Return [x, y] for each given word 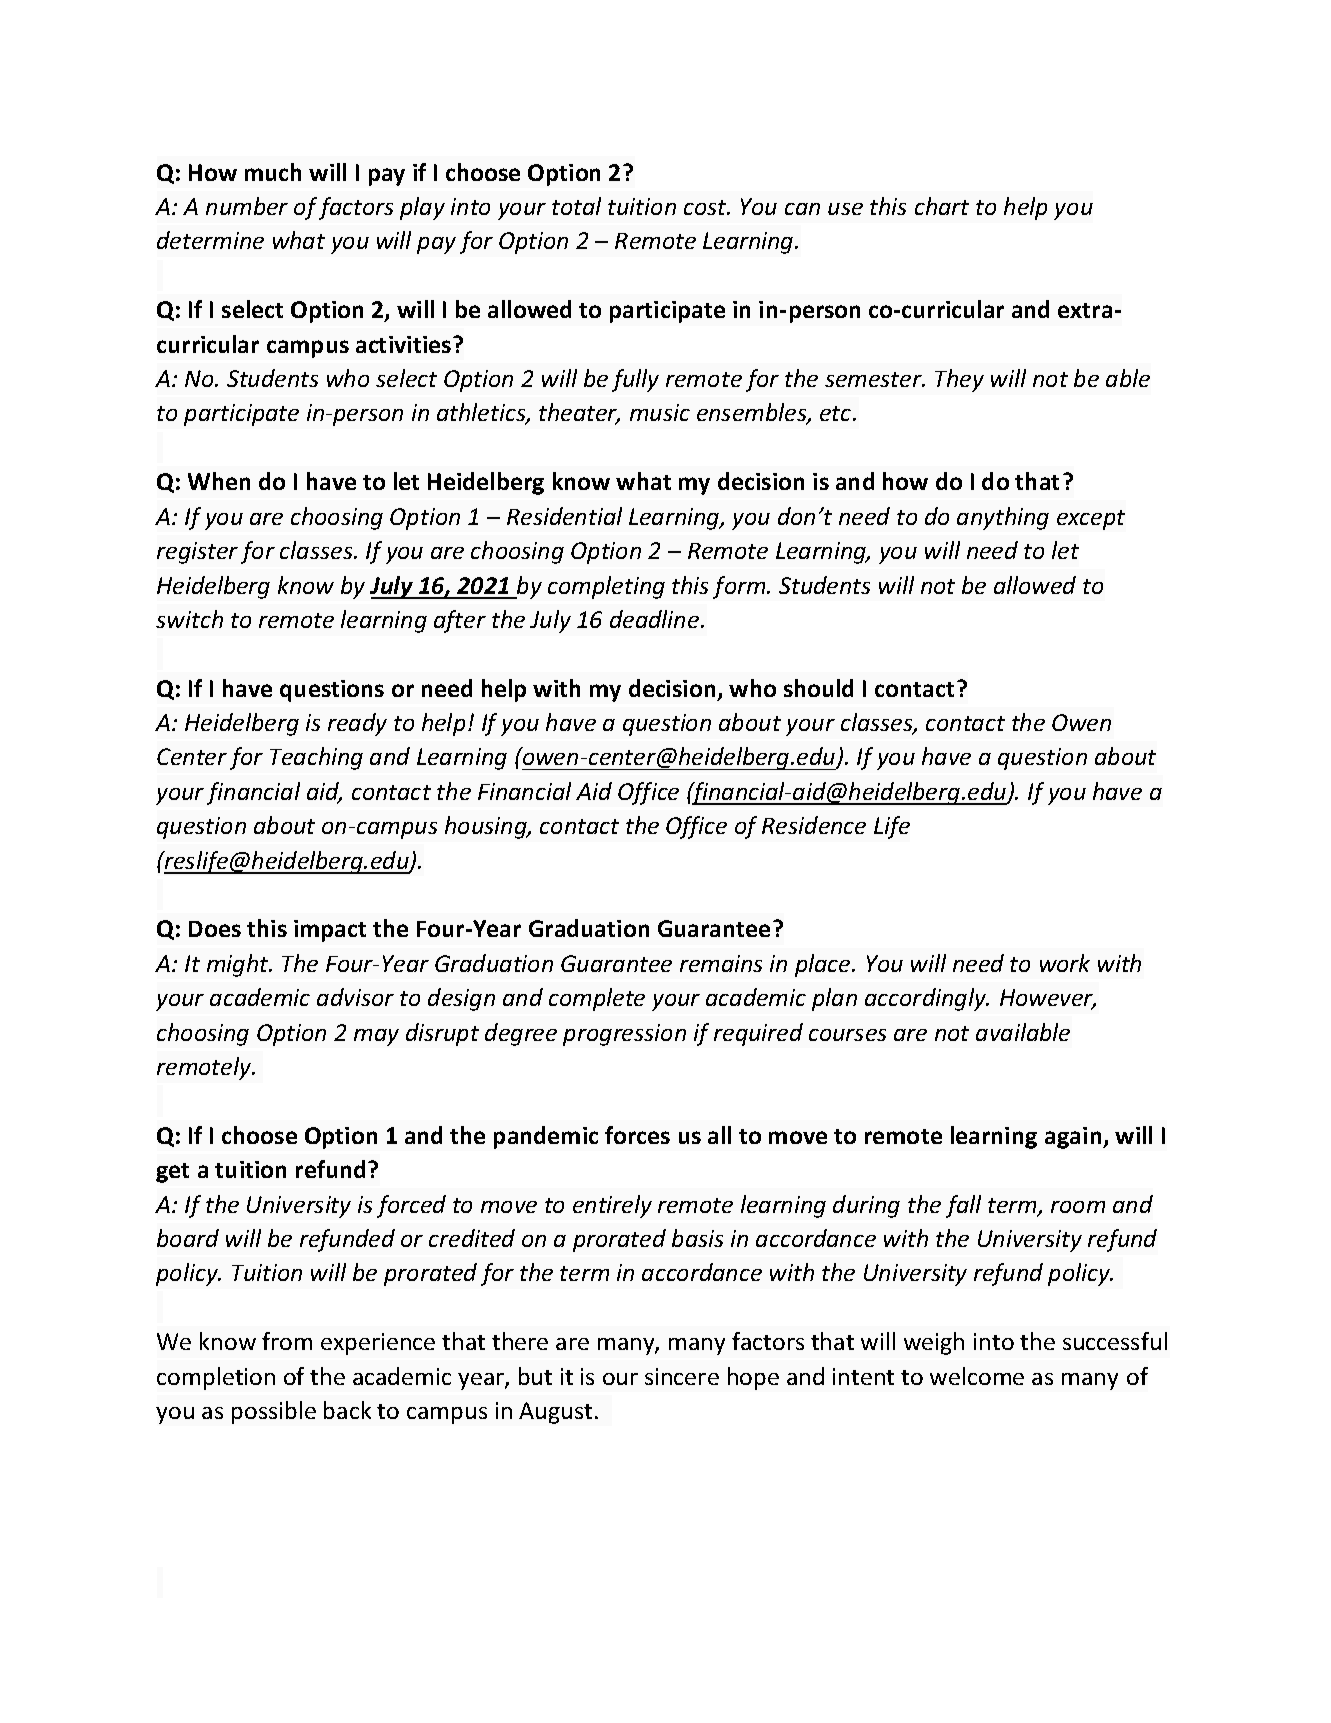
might [239, 965]
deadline [654, 619]
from [287, 1341]
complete [597, 999]
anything [1003, 518]
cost [706, 207]
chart [942, 206]
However [1048, 999]
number [247, 206]
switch [189, 619]
